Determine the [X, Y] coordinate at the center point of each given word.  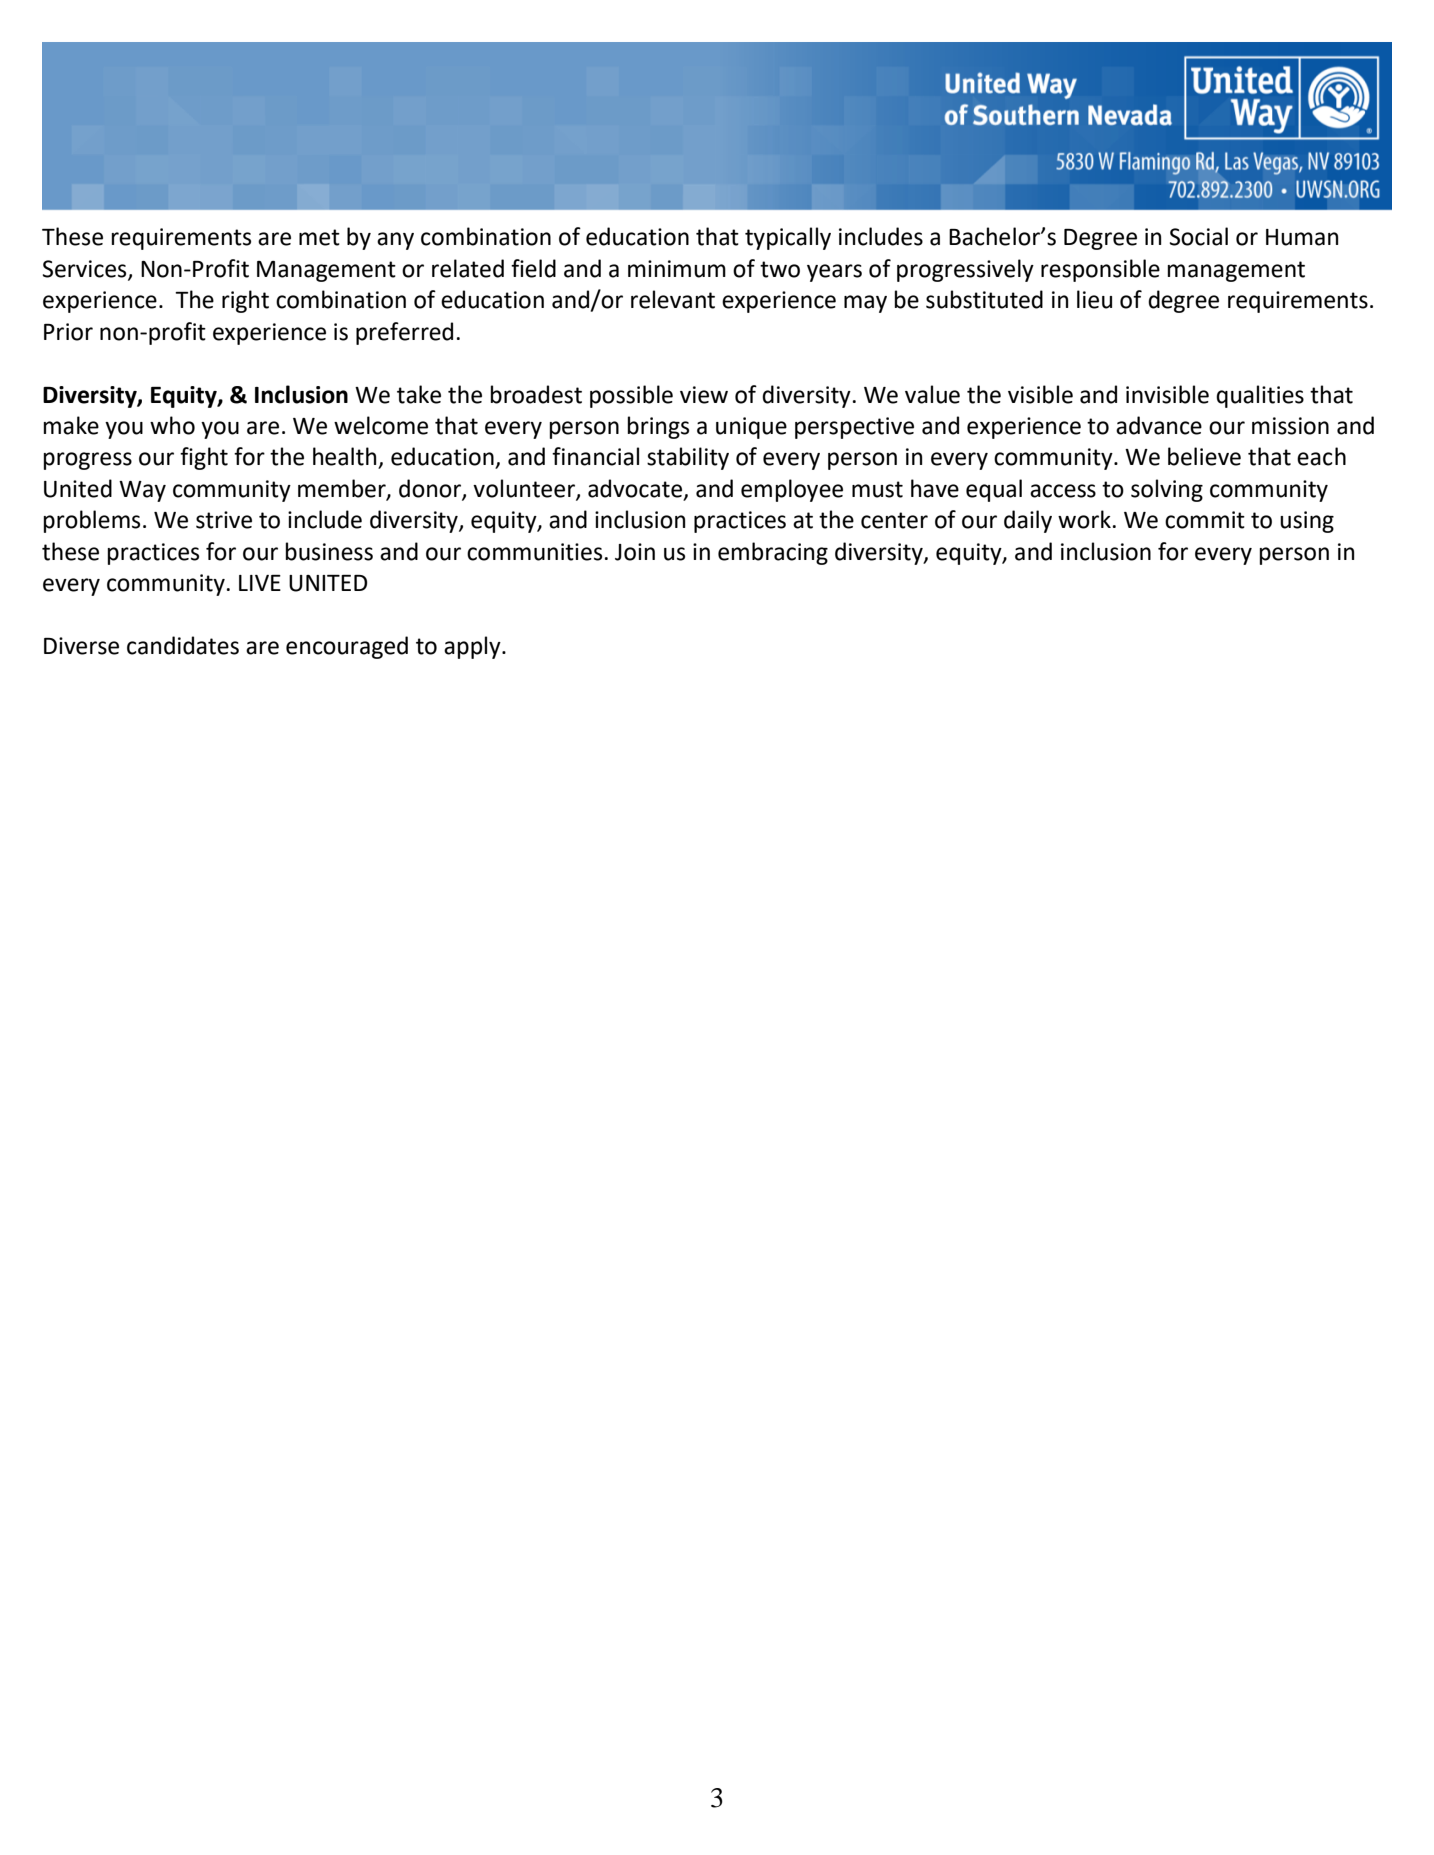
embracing [773, 553]
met [319, 237]
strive [224, 520]
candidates [183, 645]
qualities [1260, 396]
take [419, 394]
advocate [636, 489]
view [704, 395]
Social [1199, 236]
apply [473, 647]
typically [788, 238]
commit [1205, 520]
